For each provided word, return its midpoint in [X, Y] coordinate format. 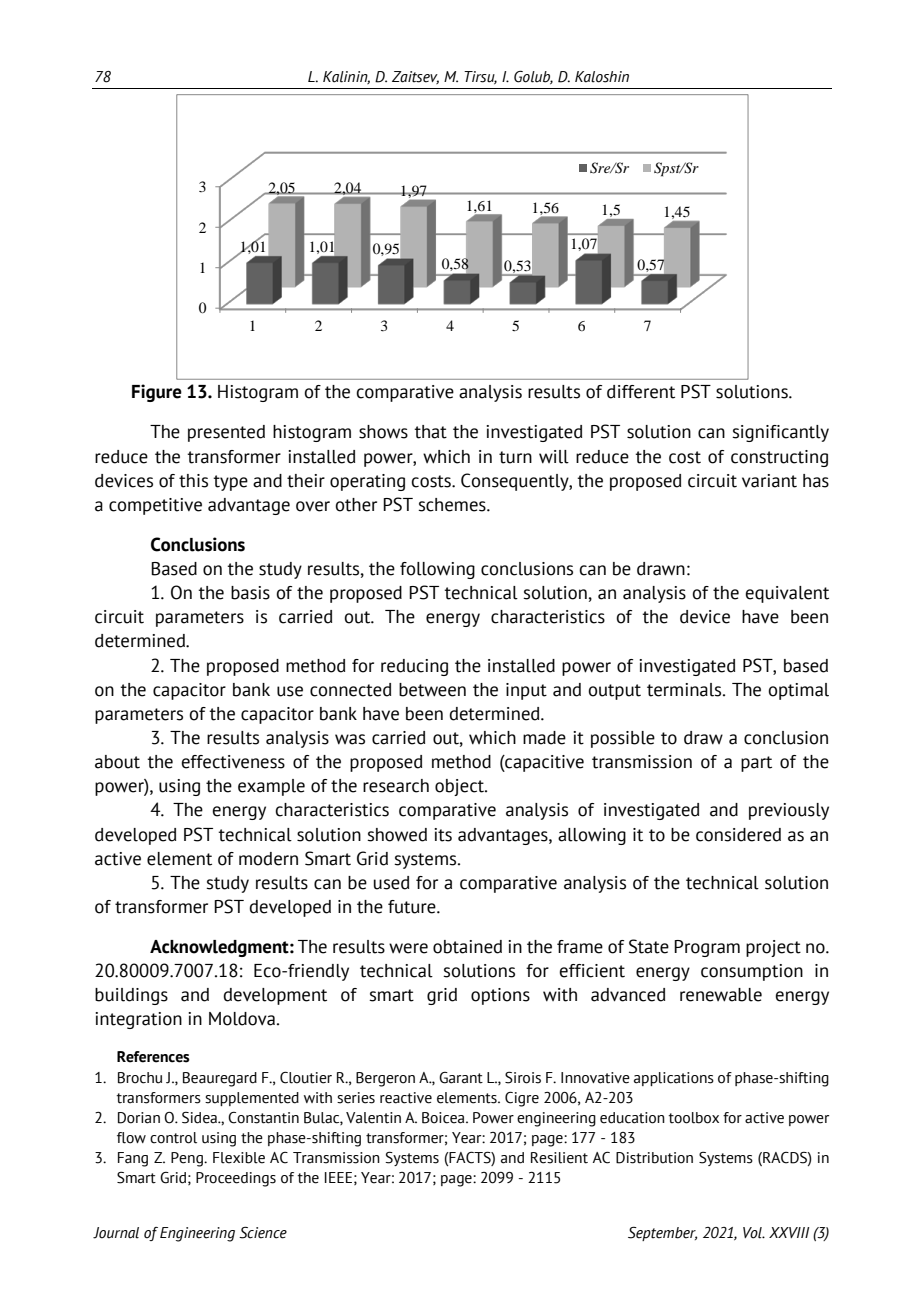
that [430, 432]
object [460, 787]
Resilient [559, 1158]
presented [226, 433]
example [271, 787]
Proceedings [236, 1179]
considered [738, 835]
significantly [780, 433]
